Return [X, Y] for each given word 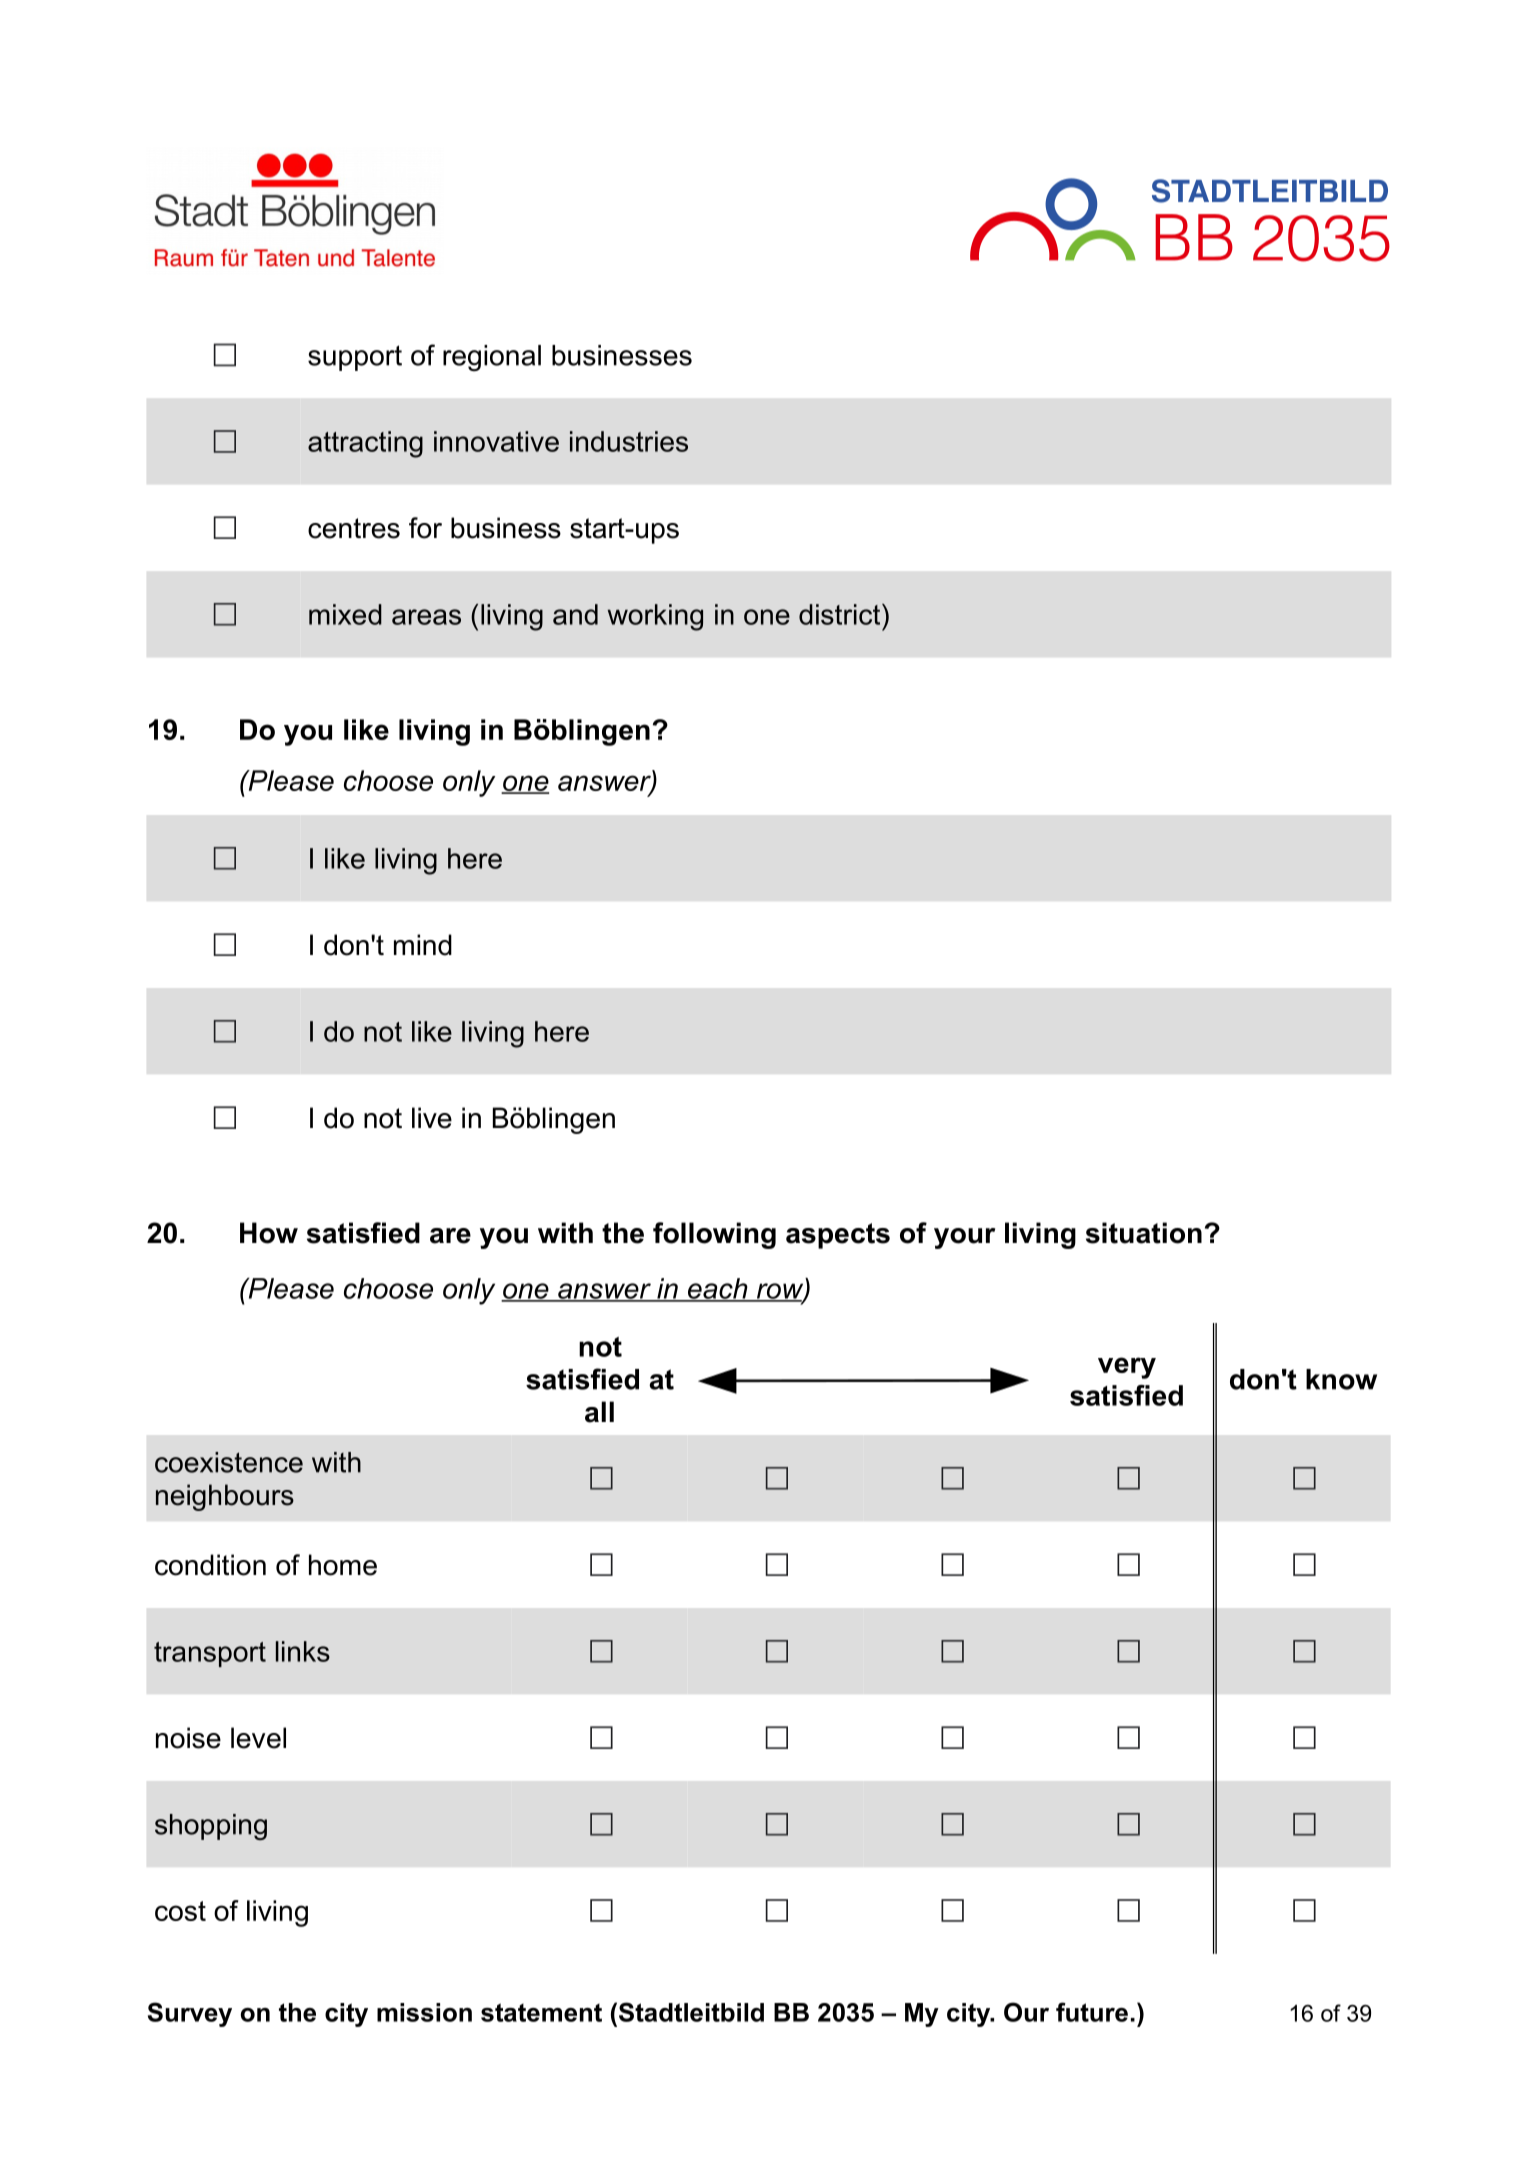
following [714, 1235]
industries [629, 441]
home [343, 1565]
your [964, 1238]
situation [1144, 1233]
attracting [365, 444]
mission [424, 2012]
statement [541, 2012]
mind [423, 945]
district [841, 614]
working [655, 617]
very [1127, 1368]
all [599, 1412]
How [269, 1233]
